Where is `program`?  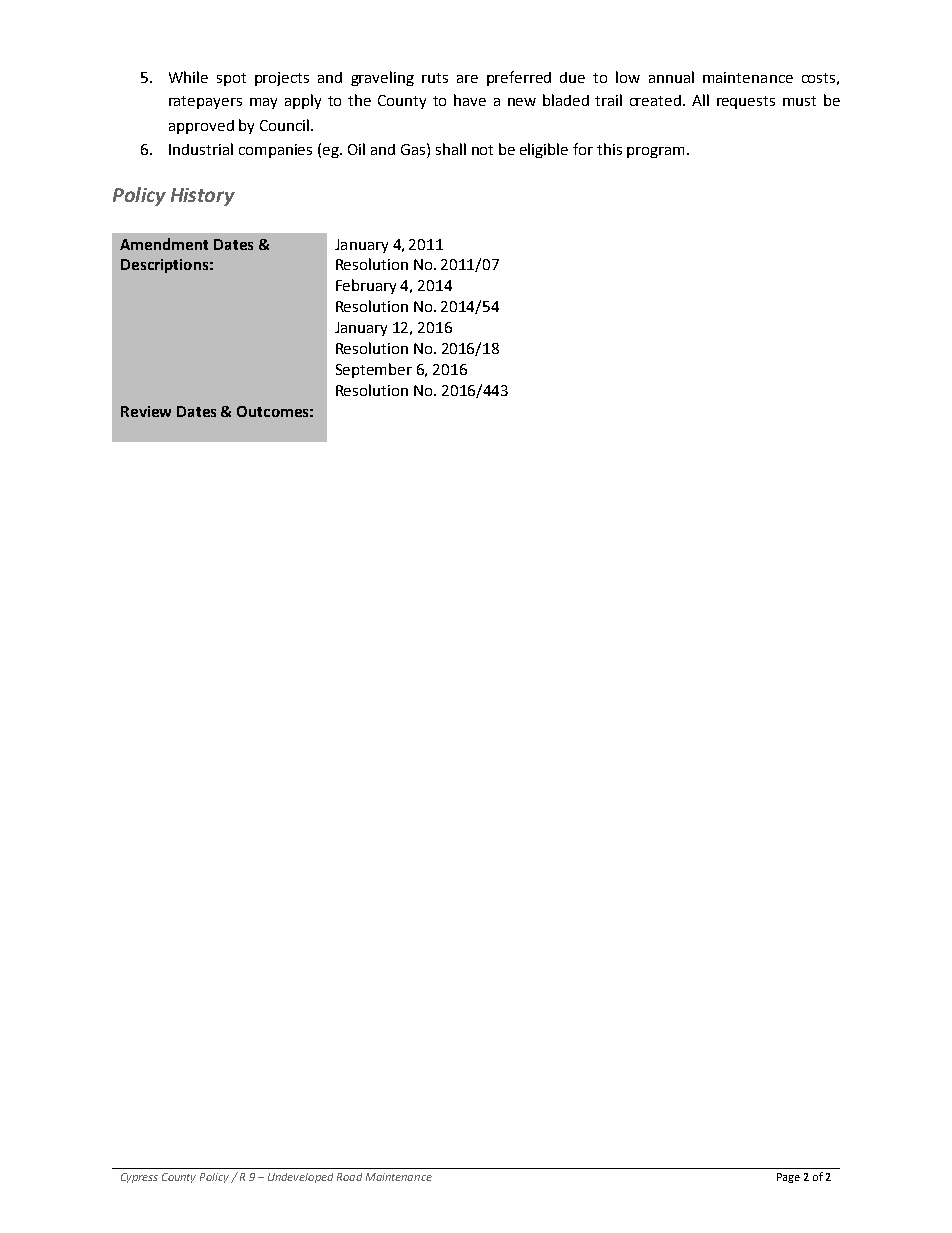 program is located at coordinates (655, 152).
